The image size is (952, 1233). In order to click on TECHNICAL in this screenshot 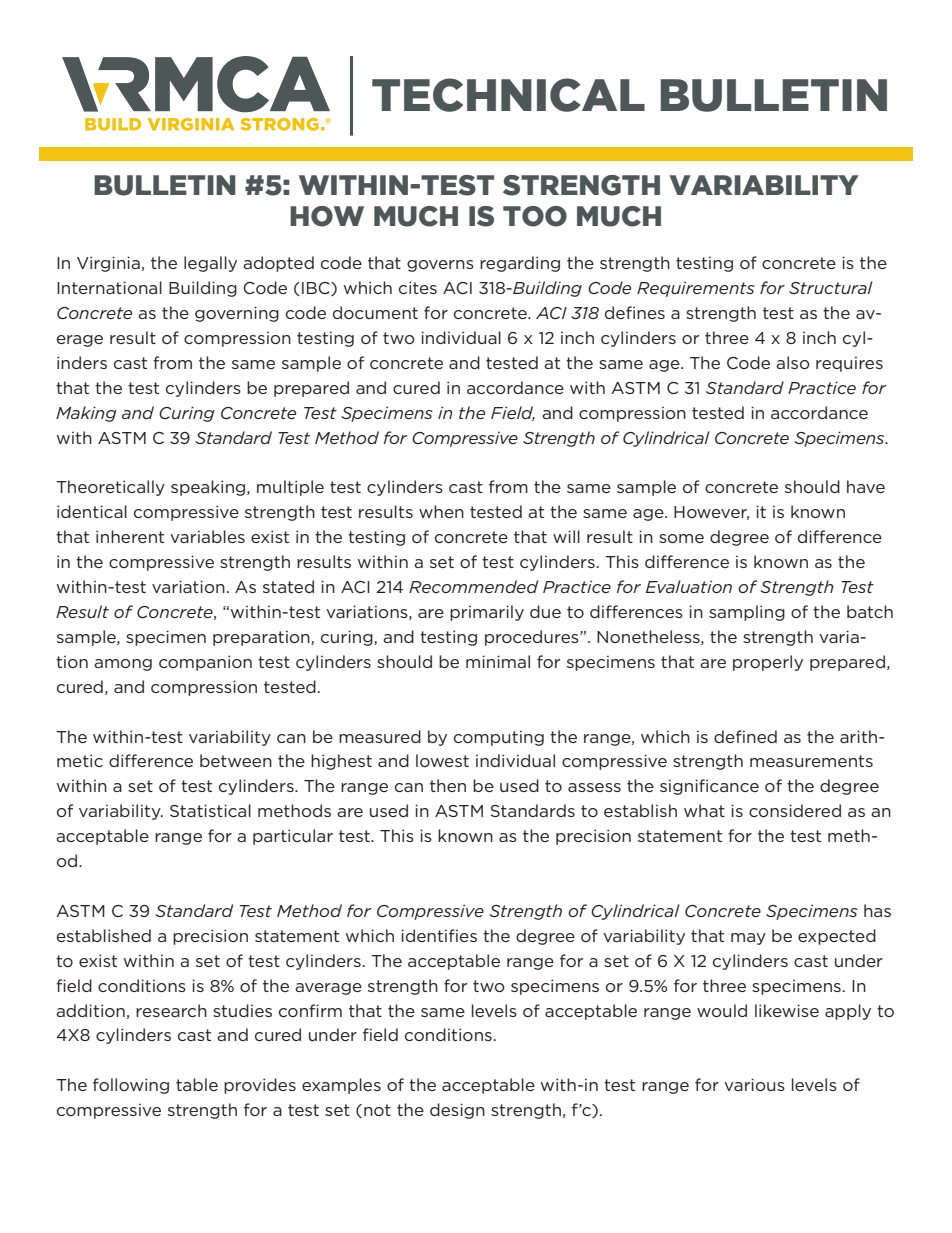, I will do `click(508, 95)`.
